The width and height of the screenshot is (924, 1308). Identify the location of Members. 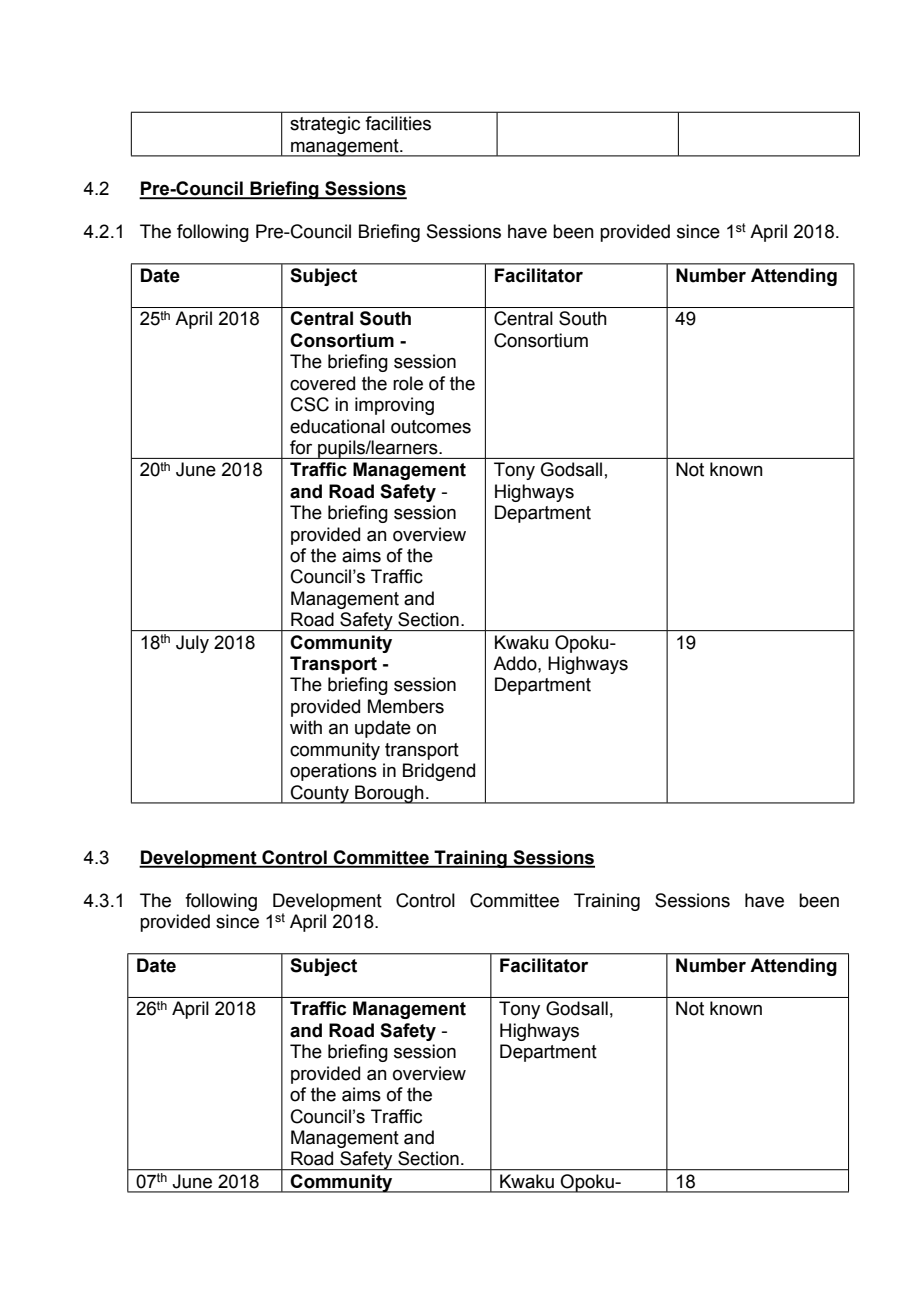
(406, 706).
